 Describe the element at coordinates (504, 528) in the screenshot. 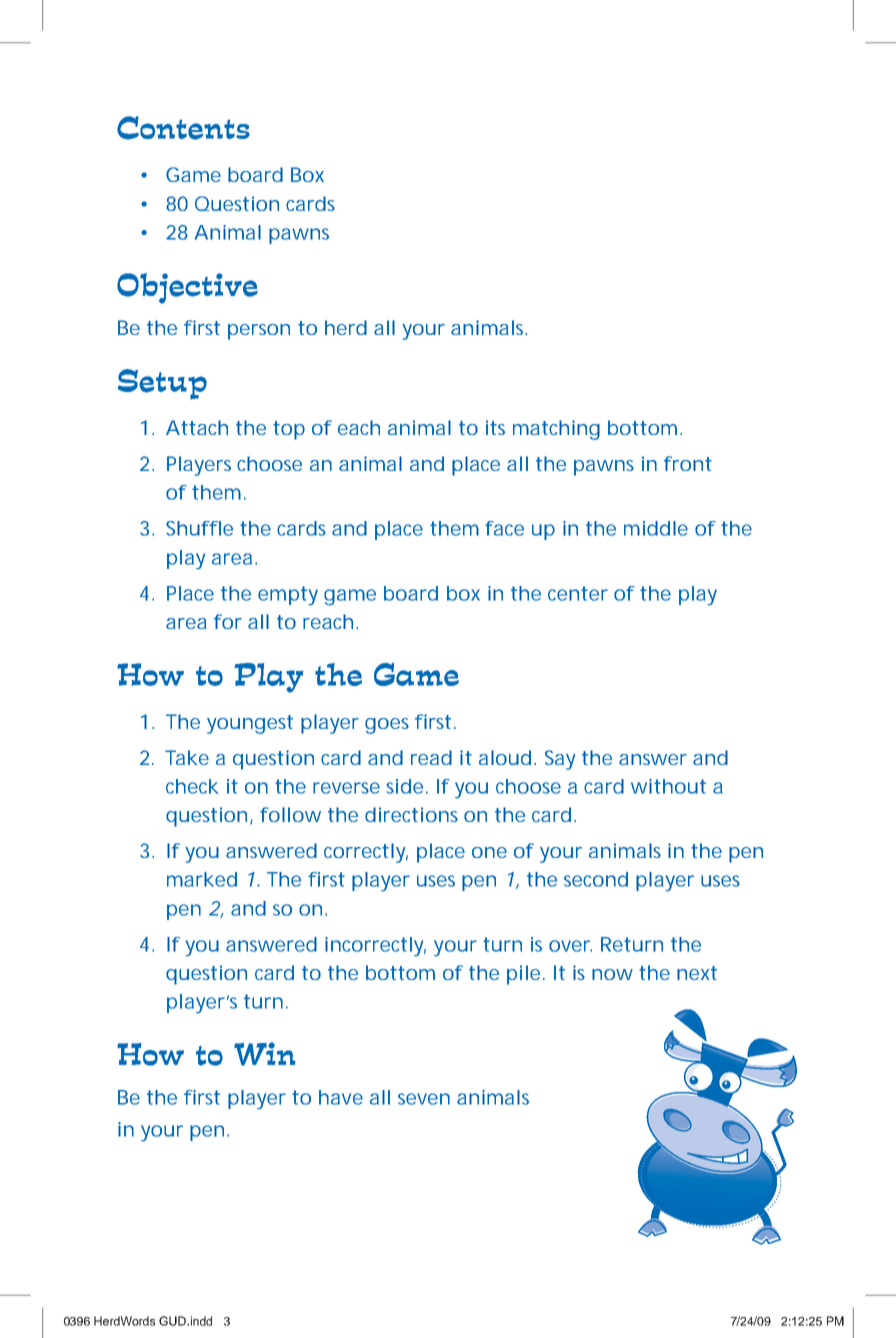

I see `face` at that location.
